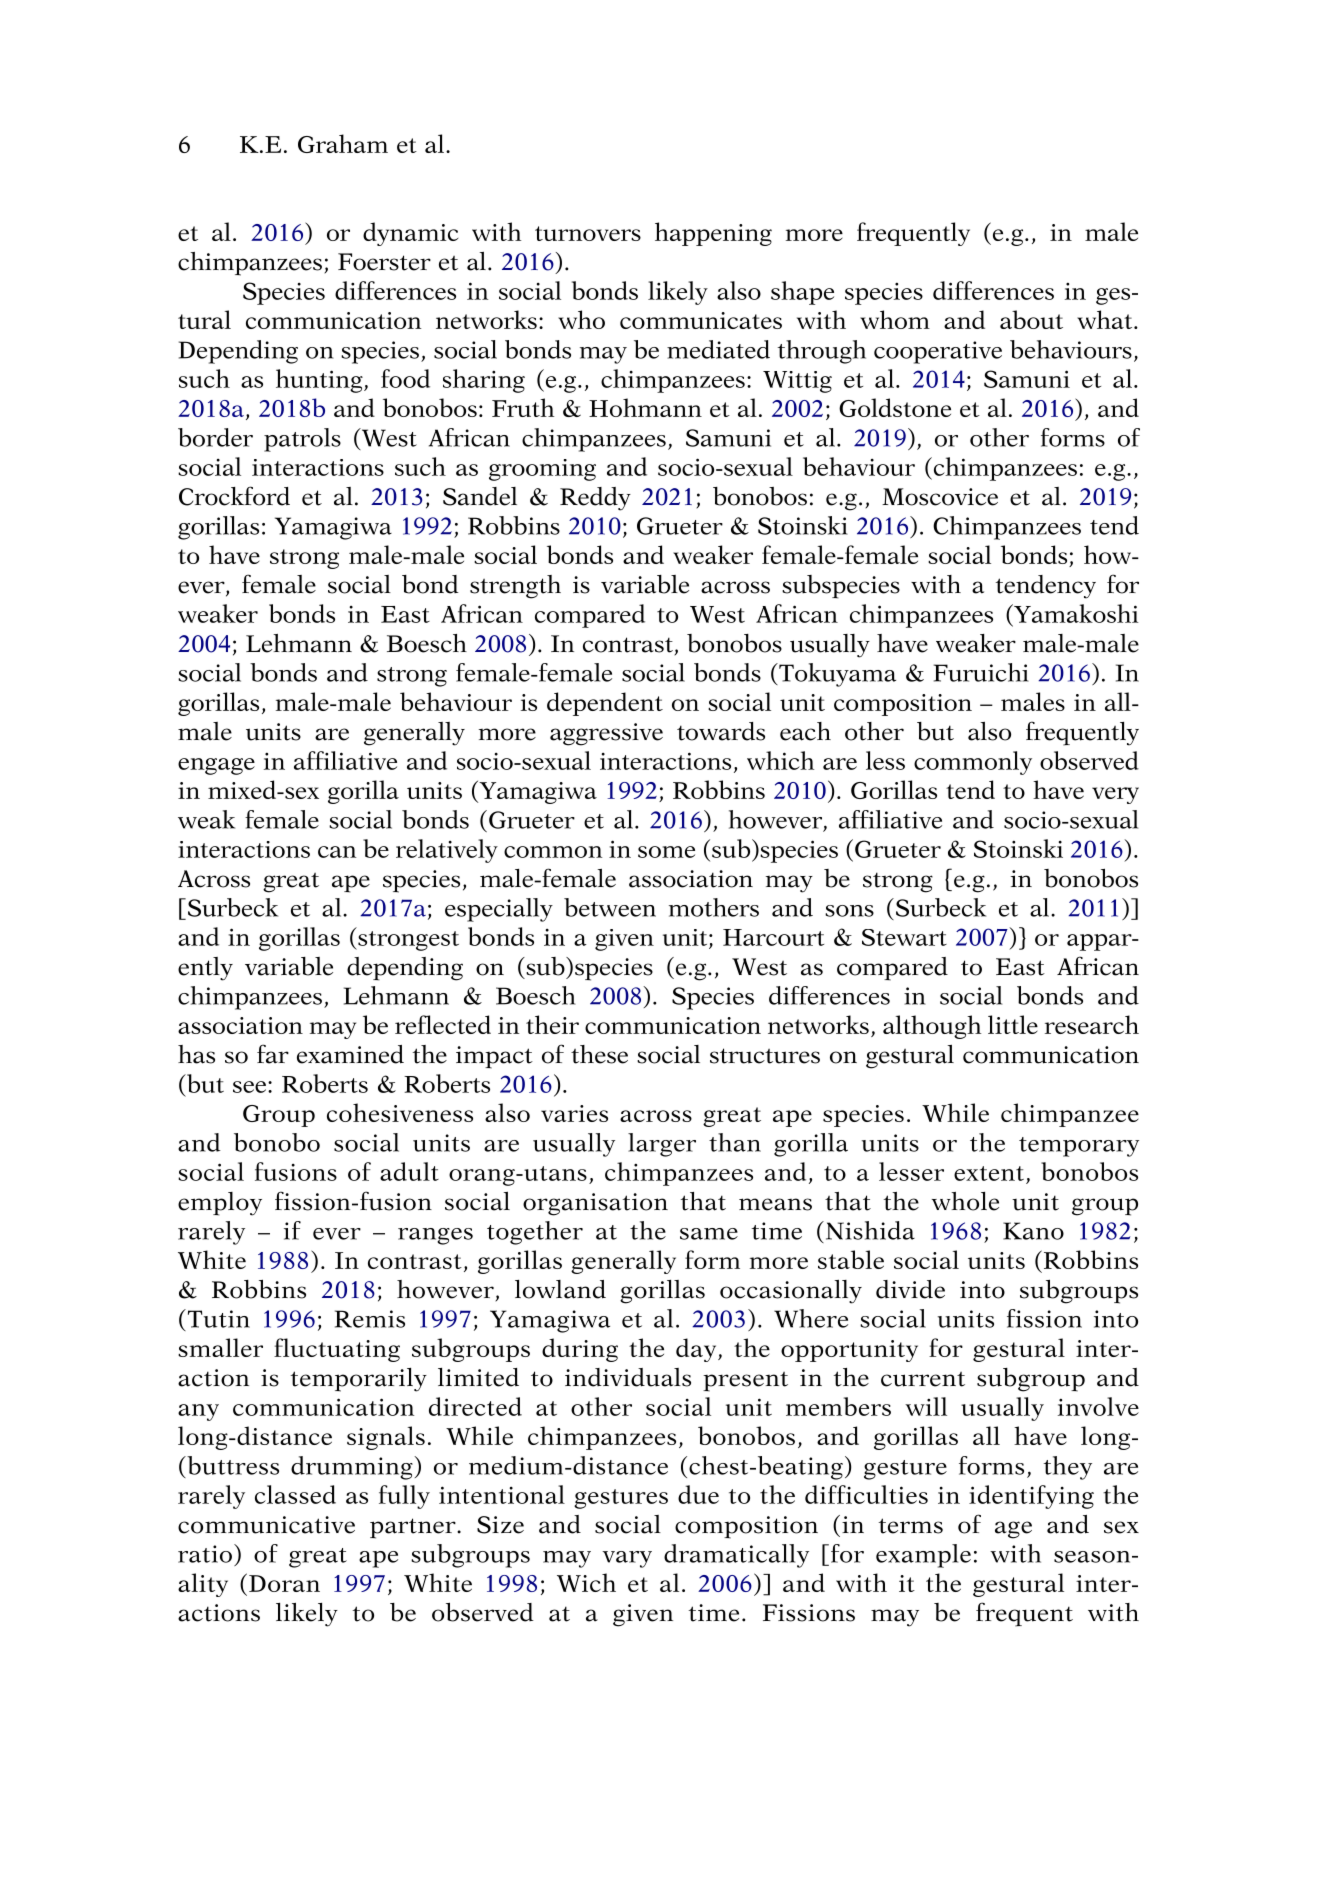  I want to click on communicative, so click(266, 1525).
